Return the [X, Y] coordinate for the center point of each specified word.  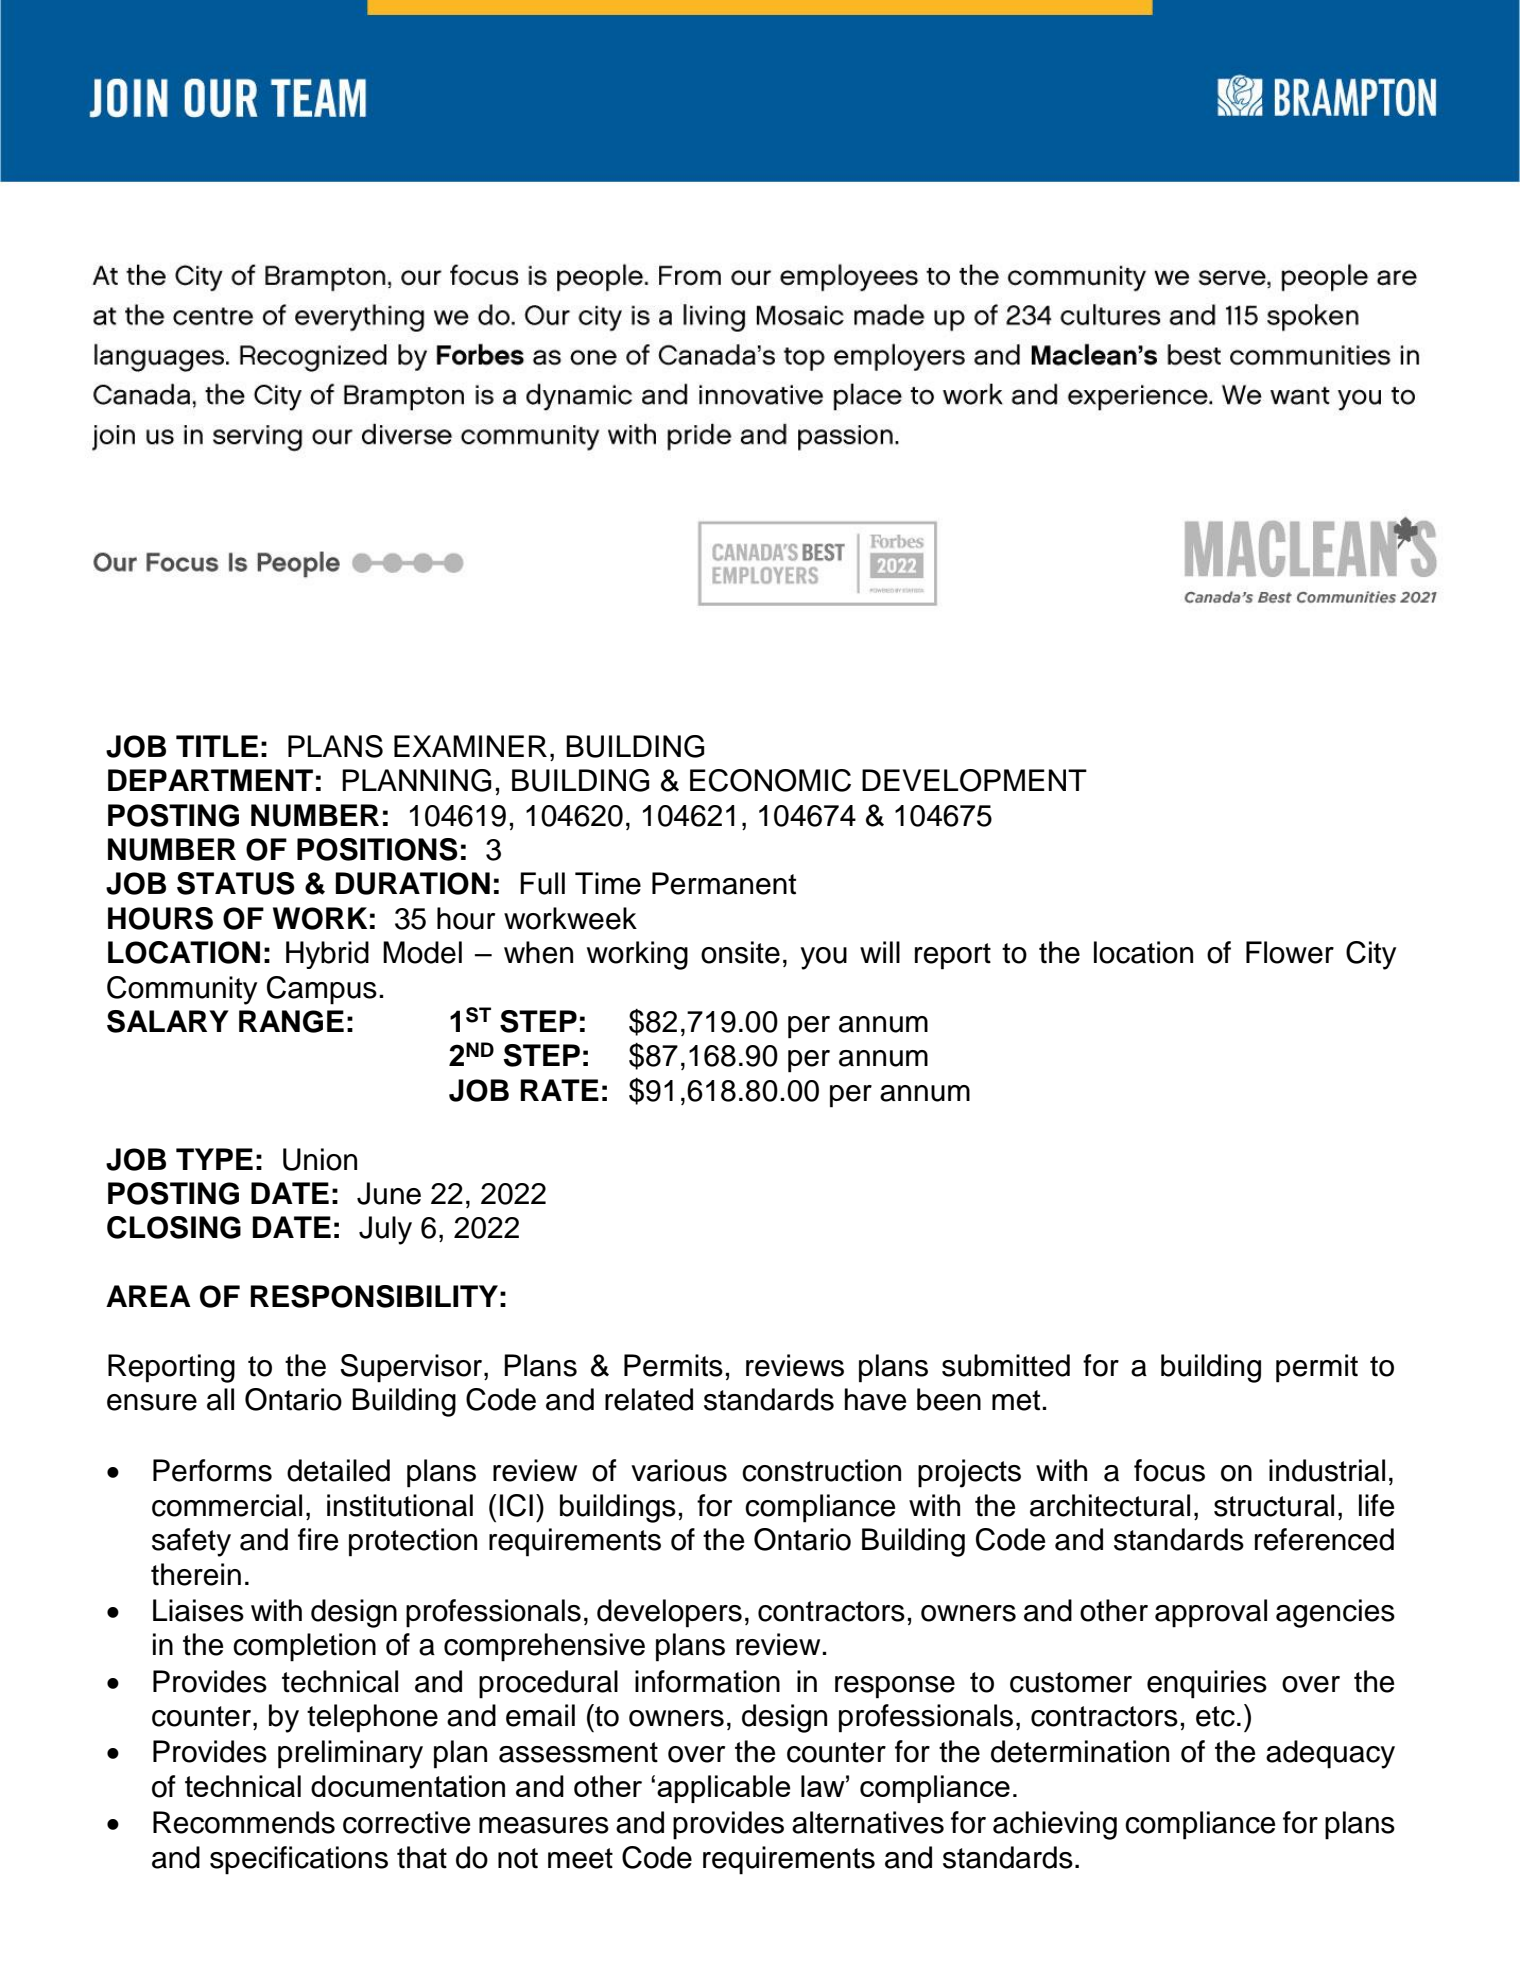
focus [1169, 1470]
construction [821, 1470]
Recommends [244, 1822]
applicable [723, 1789]
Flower [1290, 952]
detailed [338, 1470]
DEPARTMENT [210, 780]
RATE [560, 1090]
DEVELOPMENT [974, 780]
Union [320, 1159]
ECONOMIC [770, 780]
